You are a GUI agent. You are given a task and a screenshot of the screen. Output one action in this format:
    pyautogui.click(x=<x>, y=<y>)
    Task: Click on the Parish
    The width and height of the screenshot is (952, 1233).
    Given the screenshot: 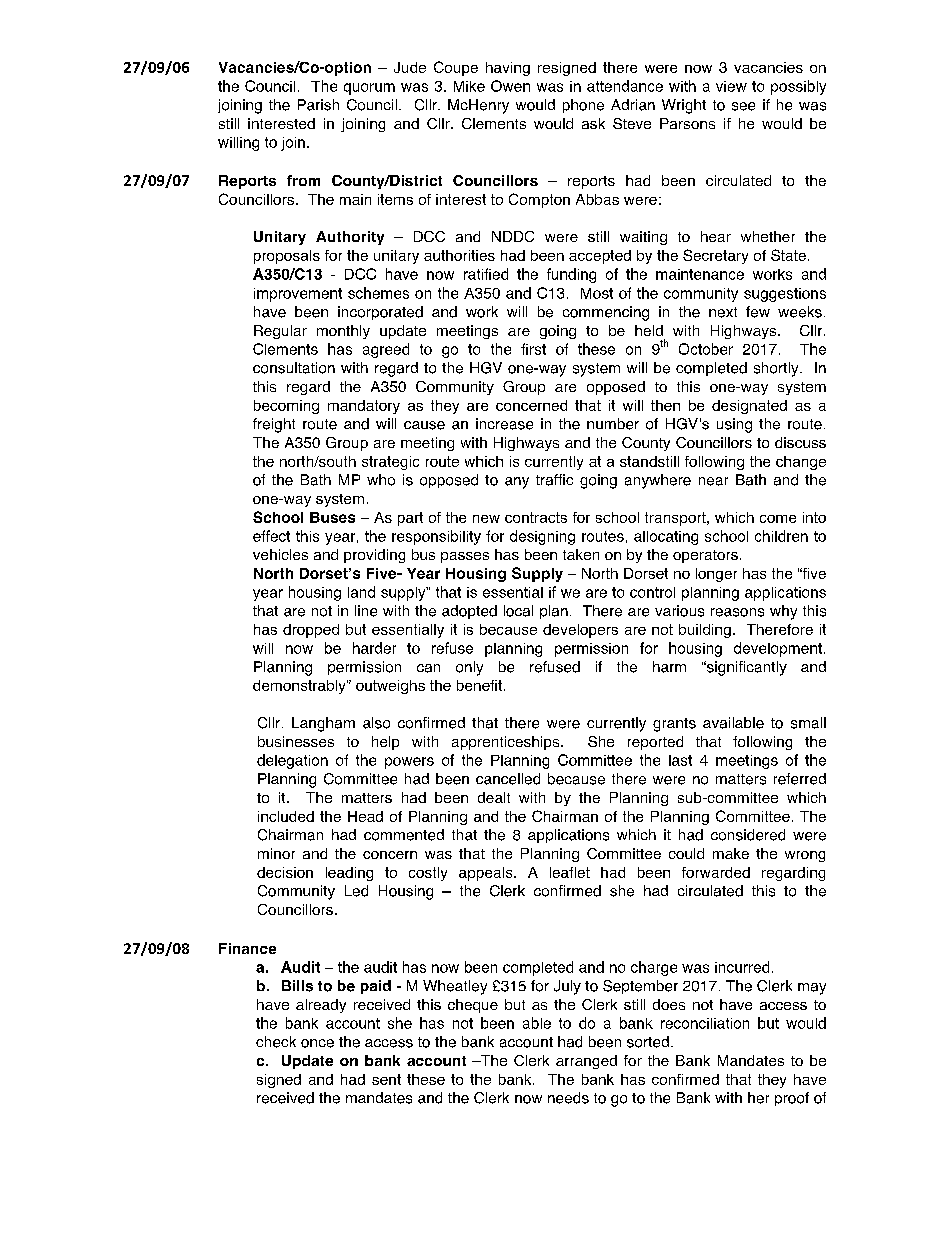 What is the action you would take?
    pyautogui.click(x=318, y=105)
